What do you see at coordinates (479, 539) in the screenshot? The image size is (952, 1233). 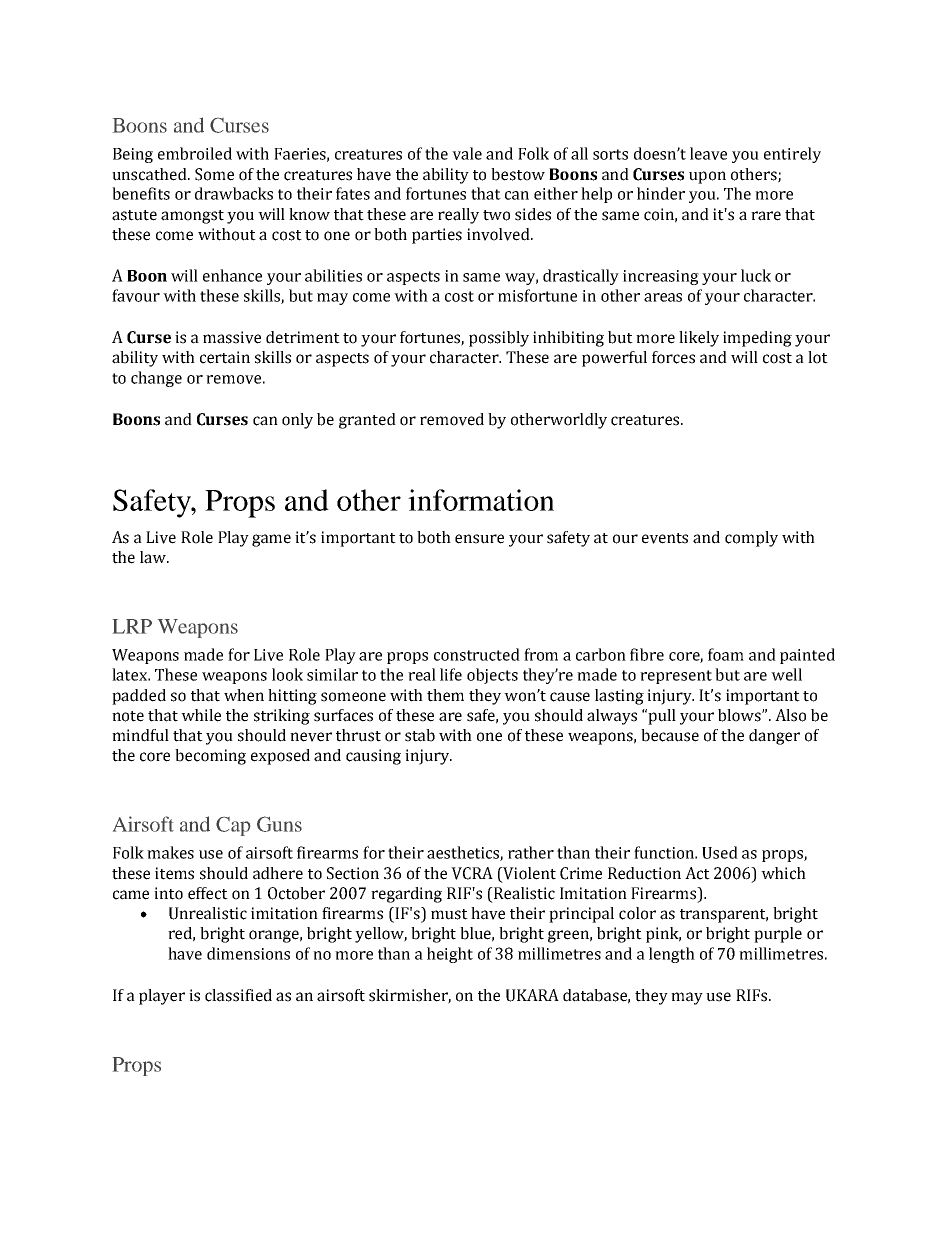 I see `ensure` at bounding box center [479, 539].
